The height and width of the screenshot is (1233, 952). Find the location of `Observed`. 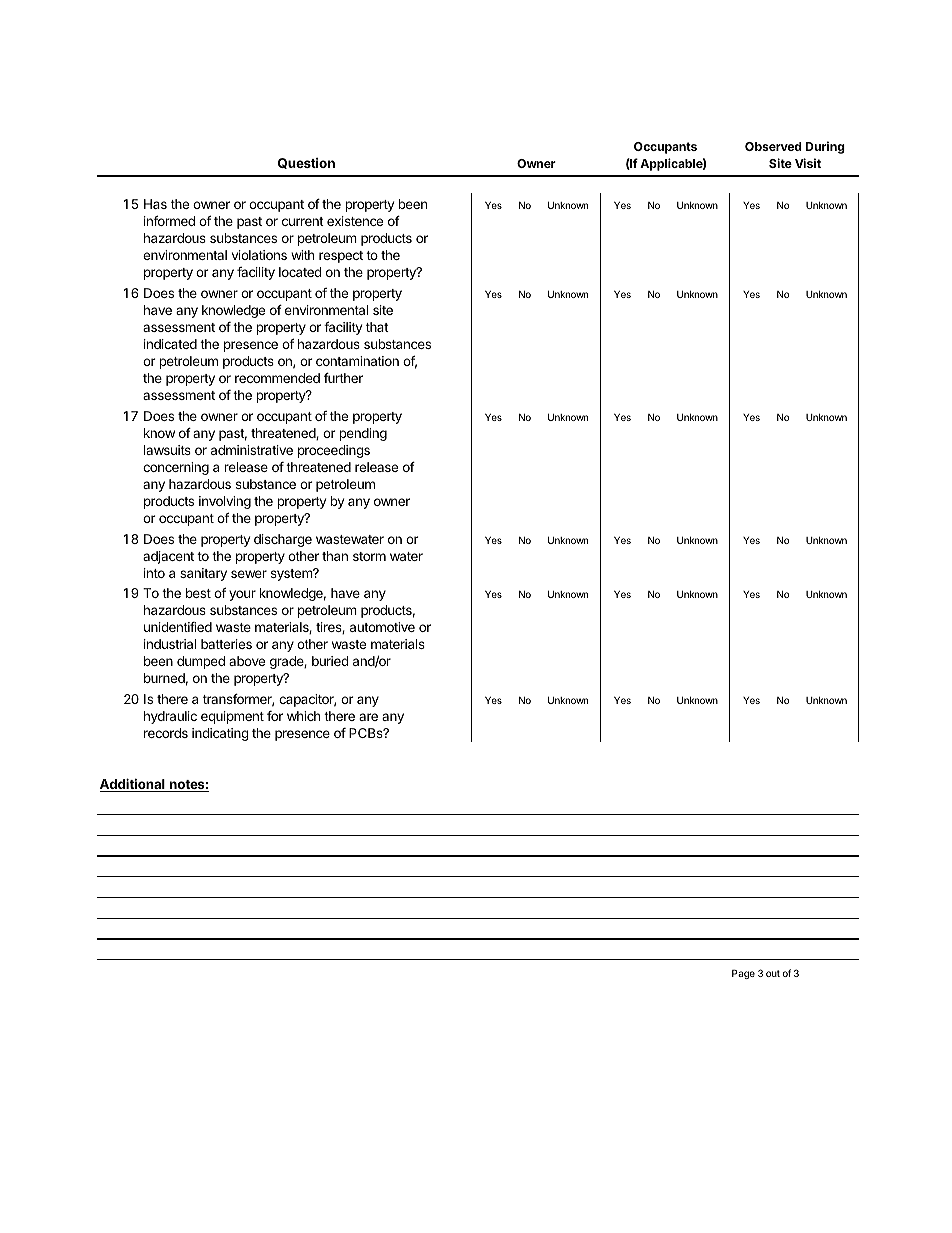

Observed is located at coordinates (773, 146).
